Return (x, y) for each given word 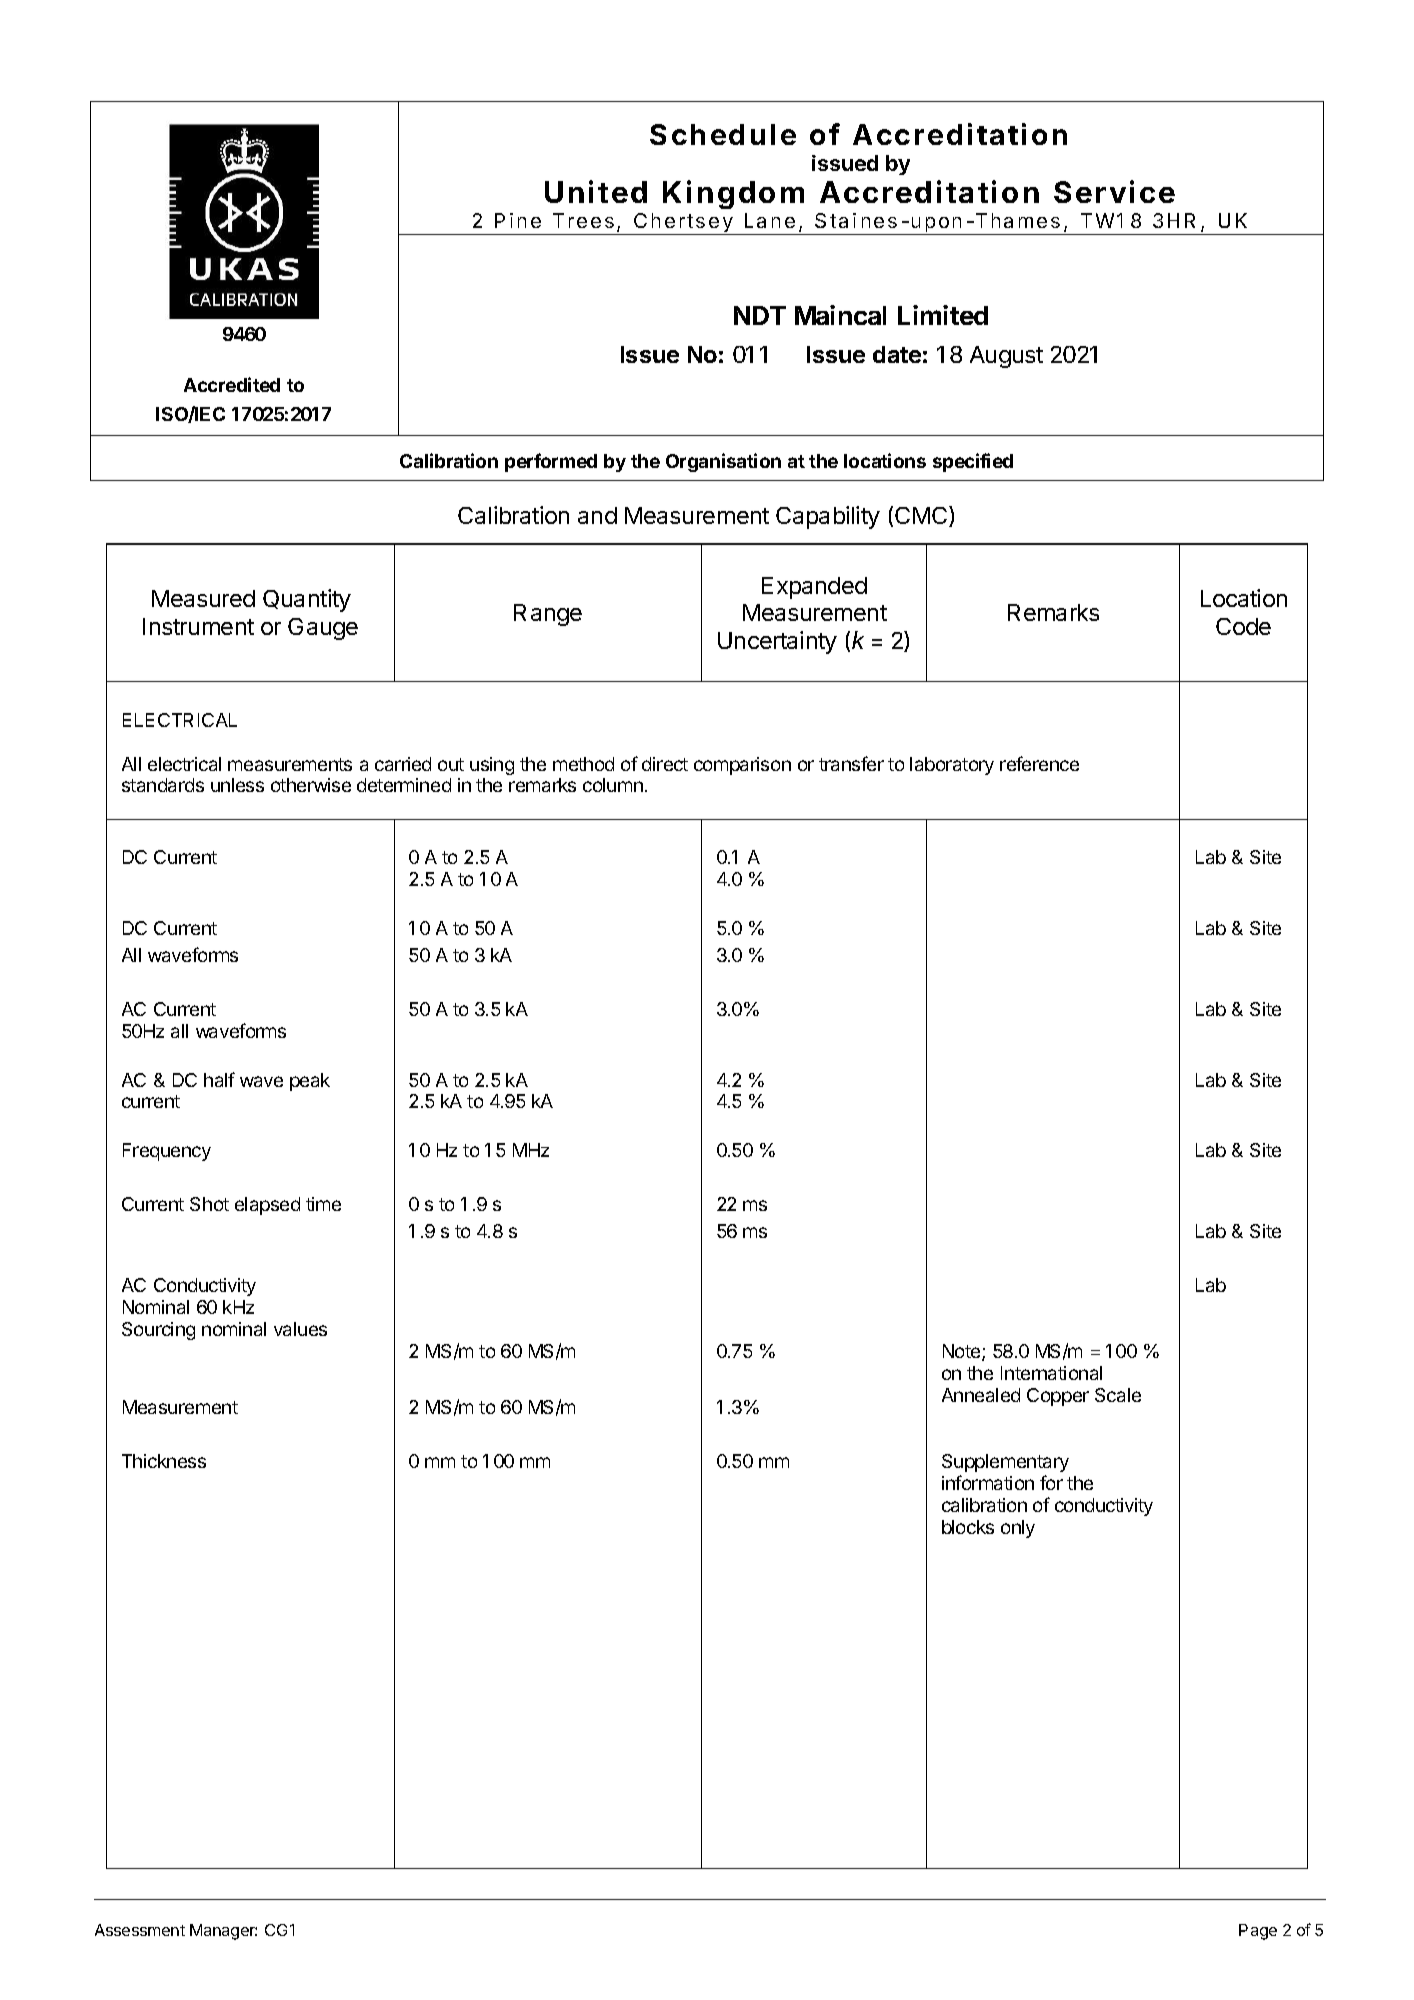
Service (1114, 191)
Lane (770, 220)
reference (1039, 763)
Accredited (232, 384)
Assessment (140, 1930)
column (613, 785)
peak (310, 1082)
